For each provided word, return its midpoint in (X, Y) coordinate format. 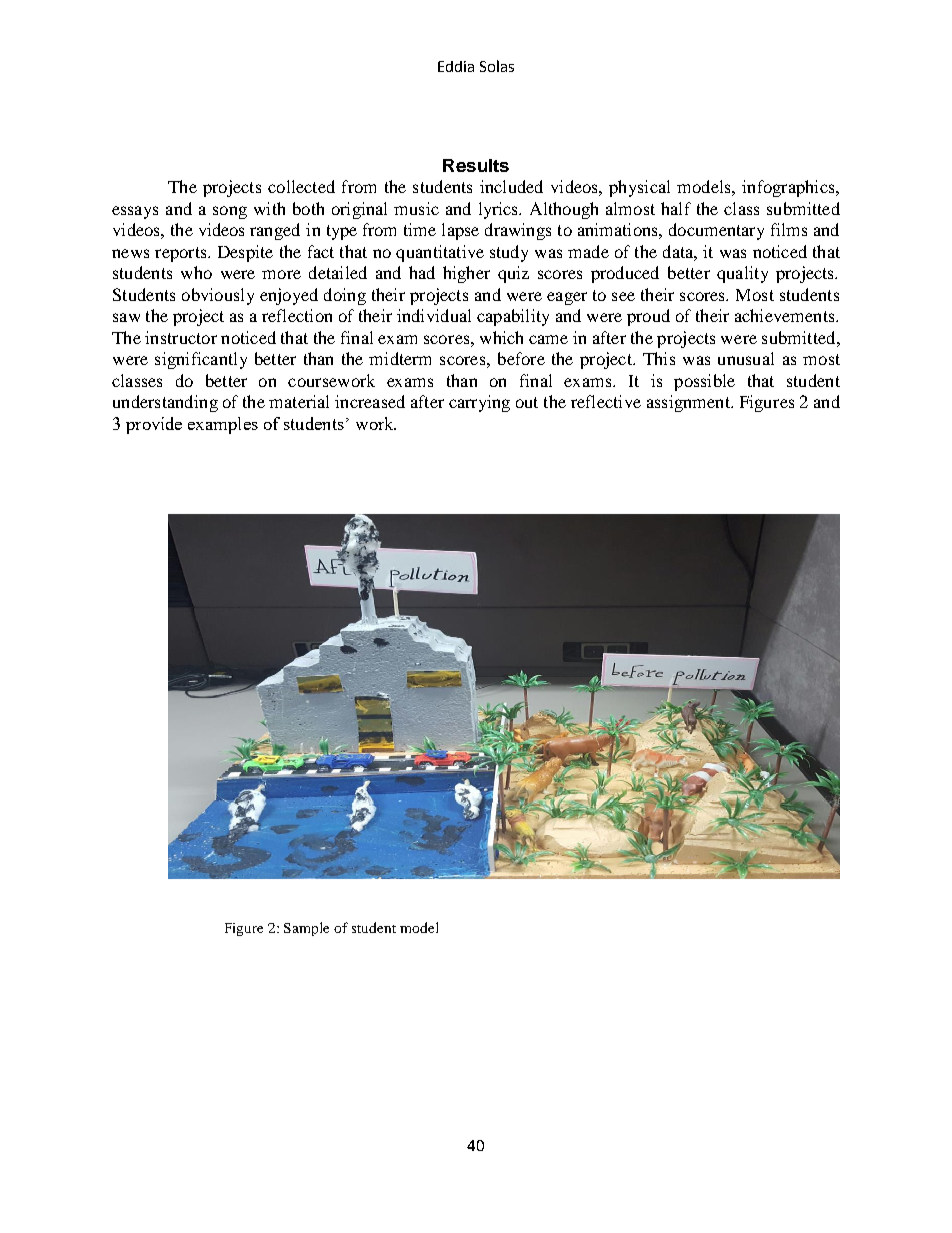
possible (704, 382)
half (676, 208)
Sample (306, 929)
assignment (689, 403)
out (527, 402)
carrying (479, 403)
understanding (165, 403)
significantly (201, 360)
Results (476, 165)
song (230, 212)
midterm (400, 358)
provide (154, 425)
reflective (606, 401)
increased (370, 401)
